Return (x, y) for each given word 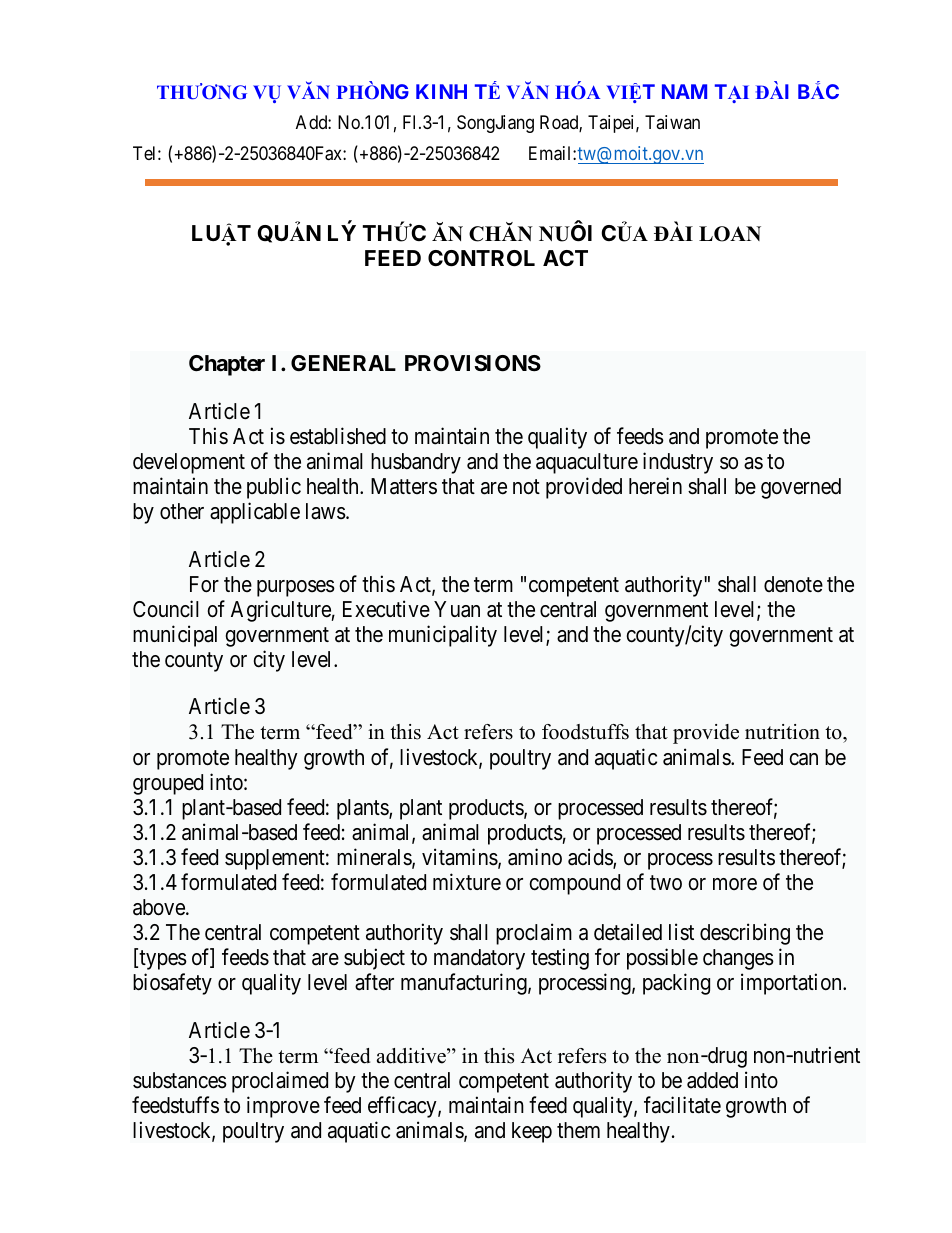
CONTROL (481, 258)
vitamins (460, 858)
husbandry (416, 463)
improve (283, 1107)
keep (532, 1132)
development (189, 463)
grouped (168, 784)
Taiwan (672, 122)
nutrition (782, 732)
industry (678, 463)
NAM (684, 91)
